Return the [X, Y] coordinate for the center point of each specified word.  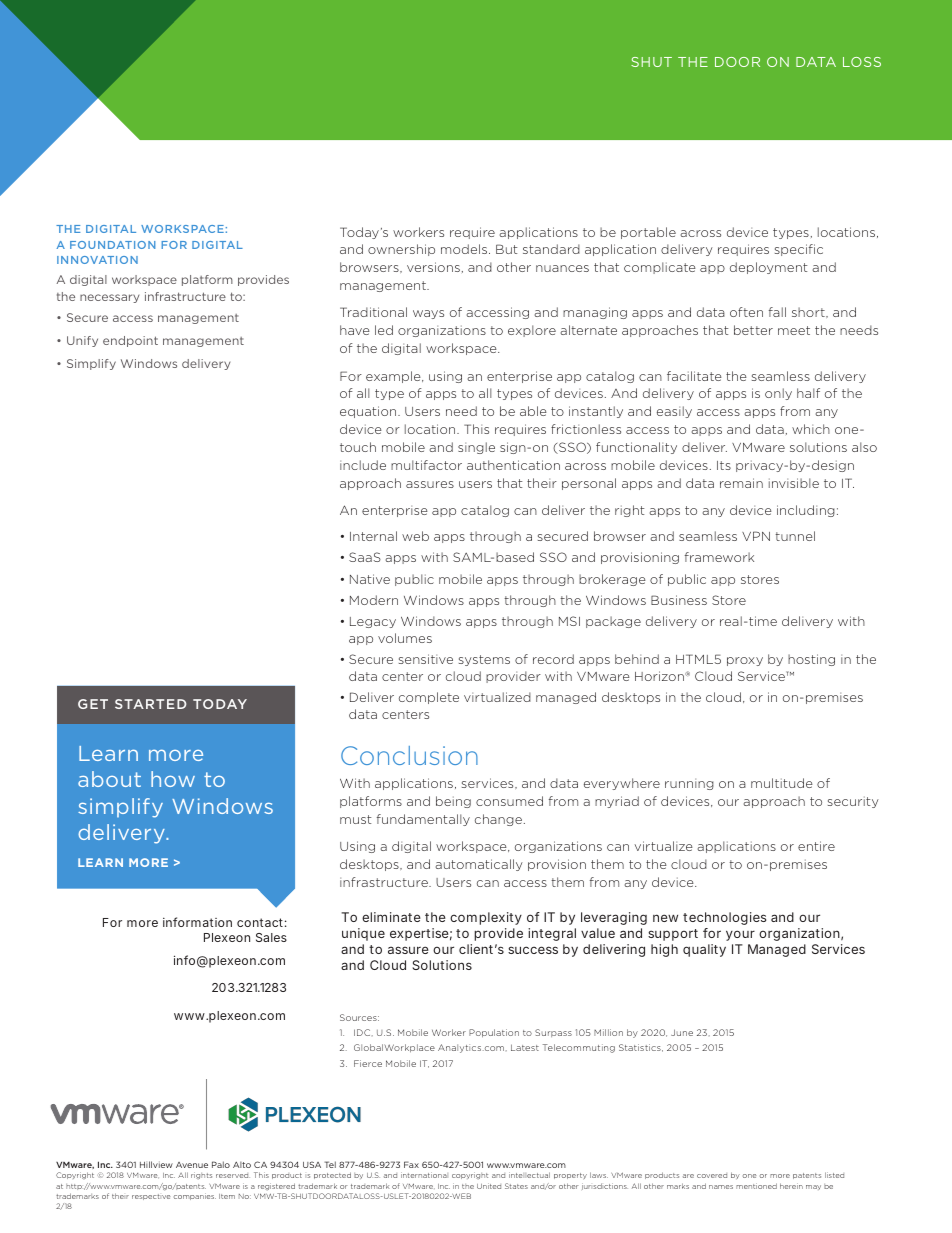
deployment [768, 268]
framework [719, 557]
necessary [109, 298]
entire [816, 846]
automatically [479, 865]
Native [370, 579]
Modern [374, 600]
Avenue [192, 1165]
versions [433, 267]
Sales [271, 937]
